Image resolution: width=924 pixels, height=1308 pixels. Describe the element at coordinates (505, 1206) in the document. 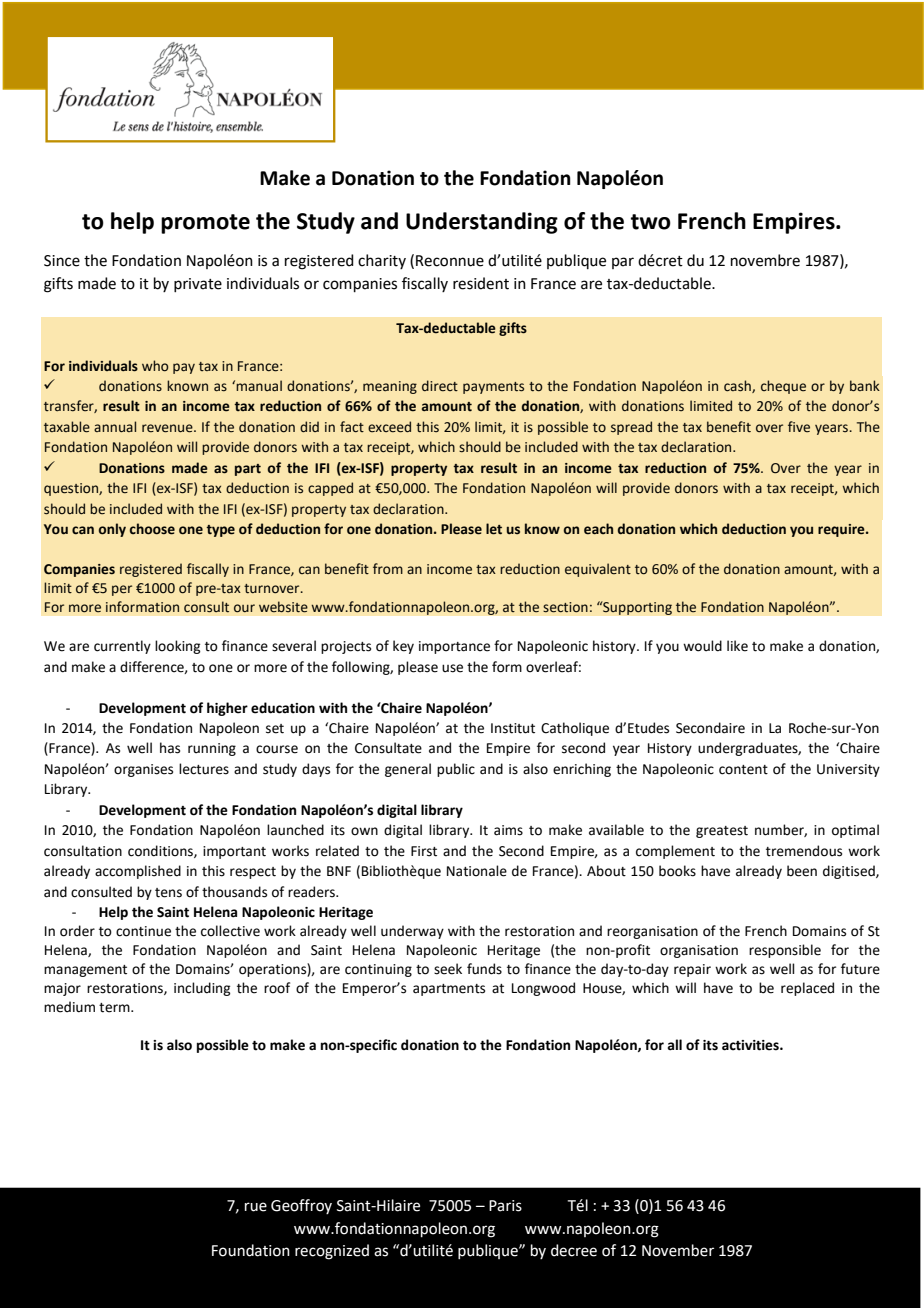

I see `Paris` at that location.
